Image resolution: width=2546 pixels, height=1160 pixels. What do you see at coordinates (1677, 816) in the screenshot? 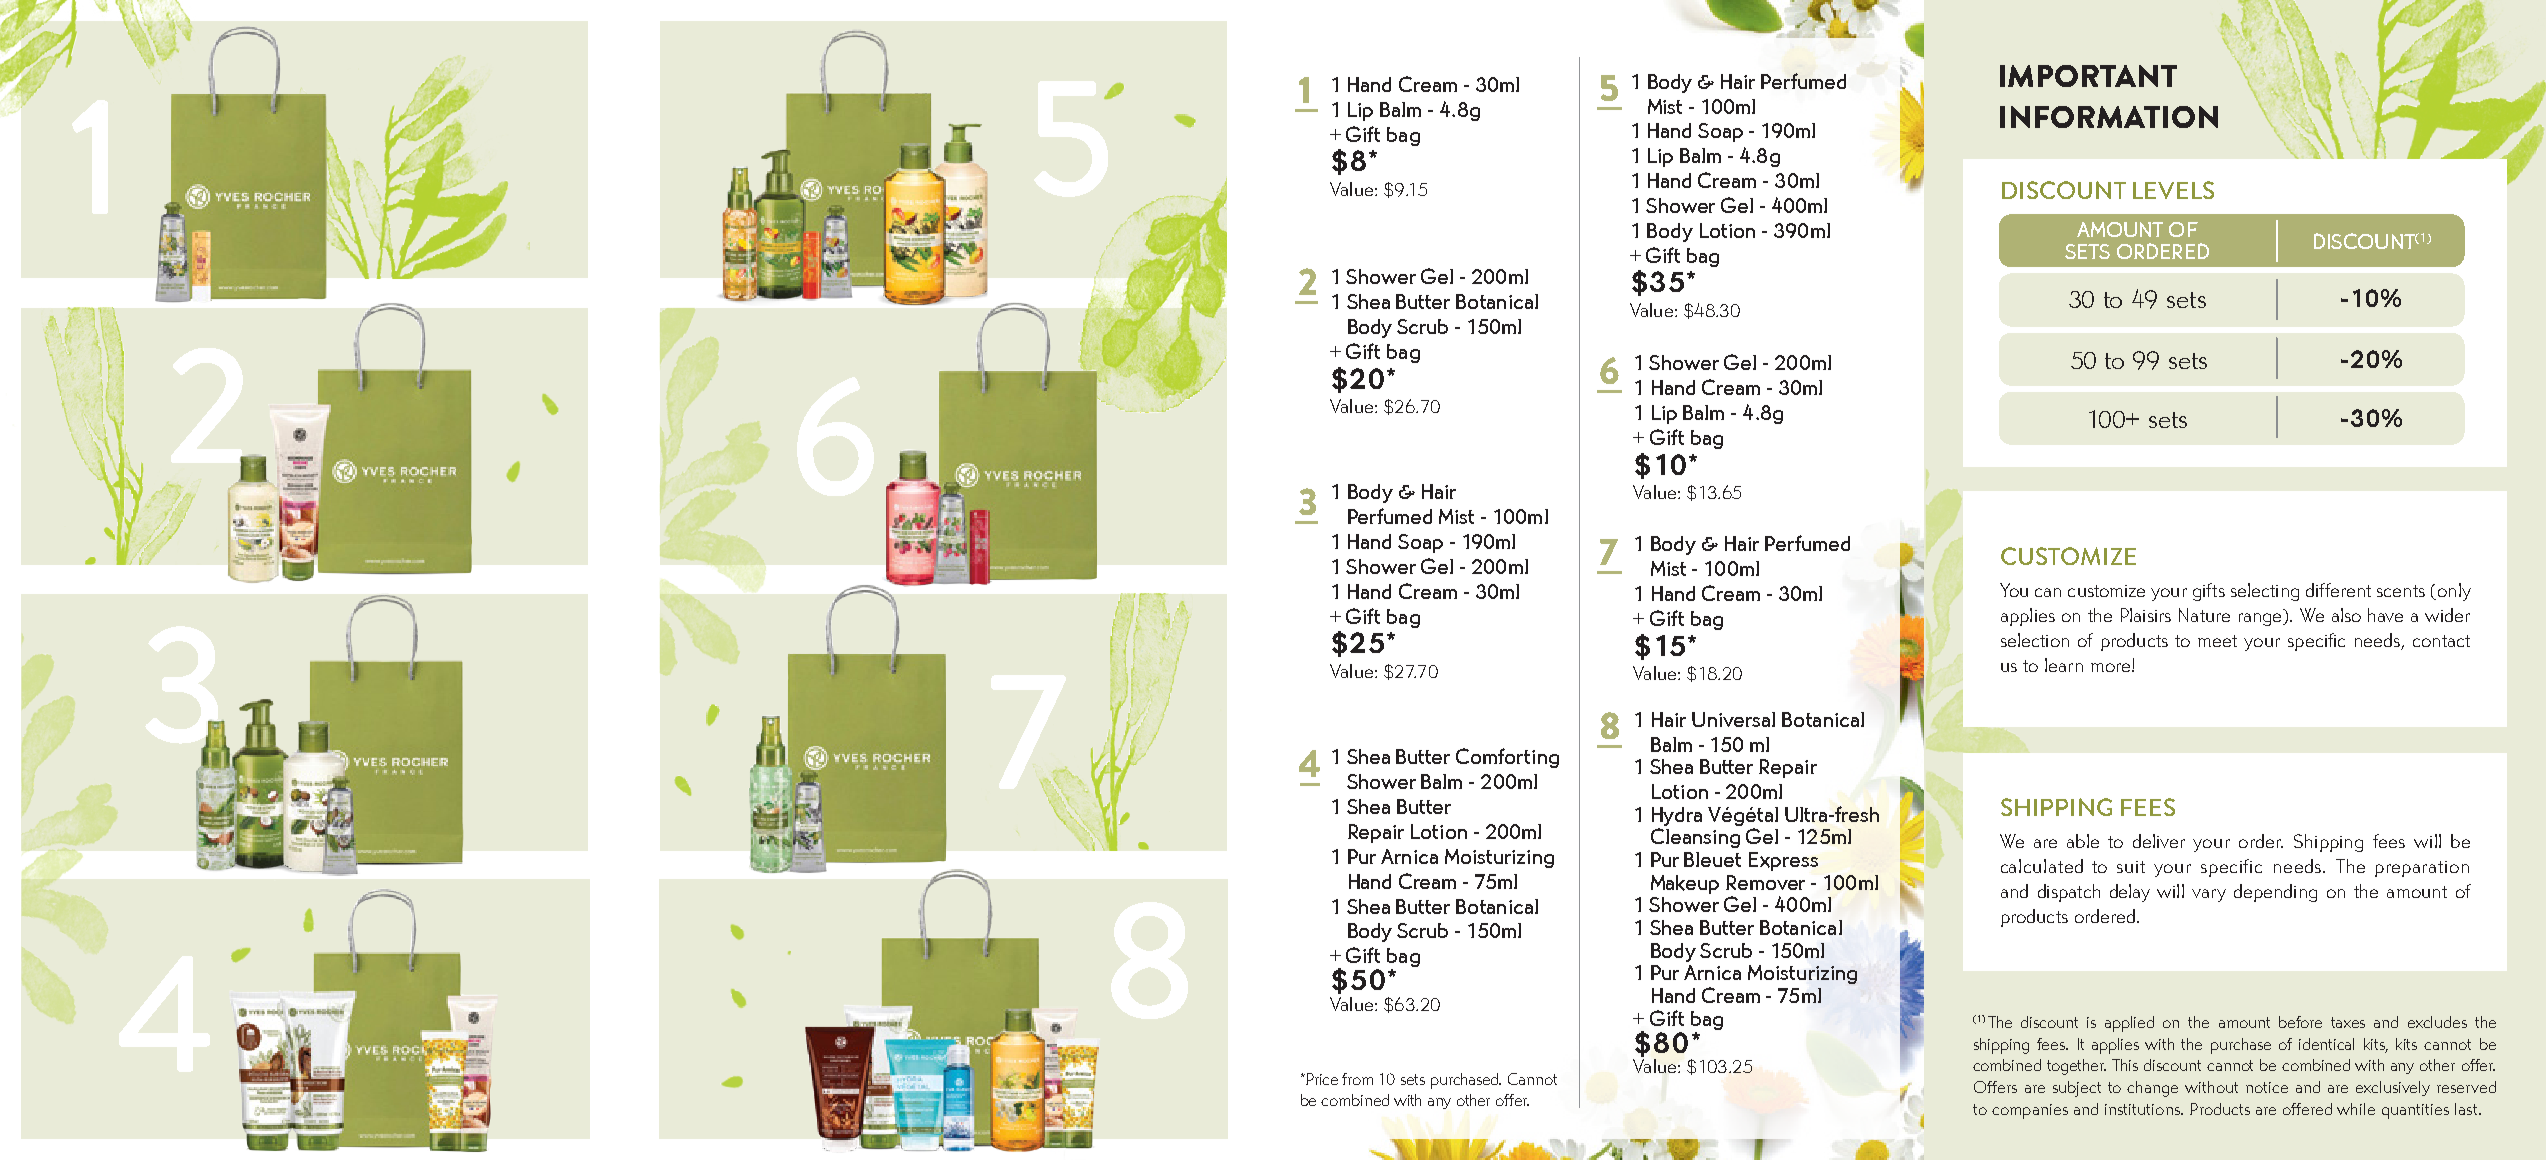
I see `Hydra` at bounding box center [1677, 816].
